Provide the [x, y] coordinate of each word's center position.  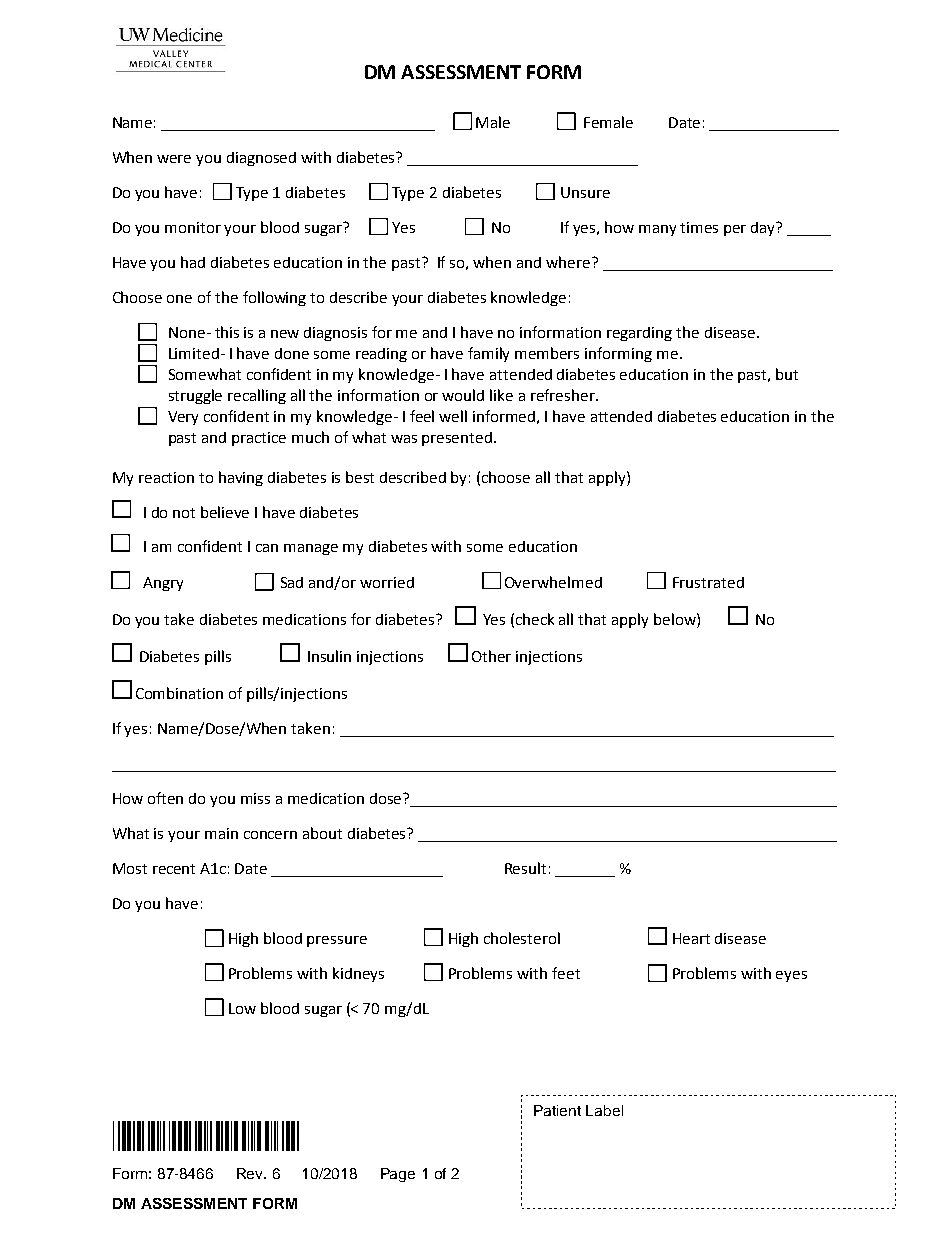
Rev [251, 1173]
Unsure [585, 192]
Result [525, 868]
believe [225, 512]
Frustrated [708, 582]
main [221, 833]
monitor [193, 227]
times [699, 227]
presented [457, 439]
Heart [691, 938]
